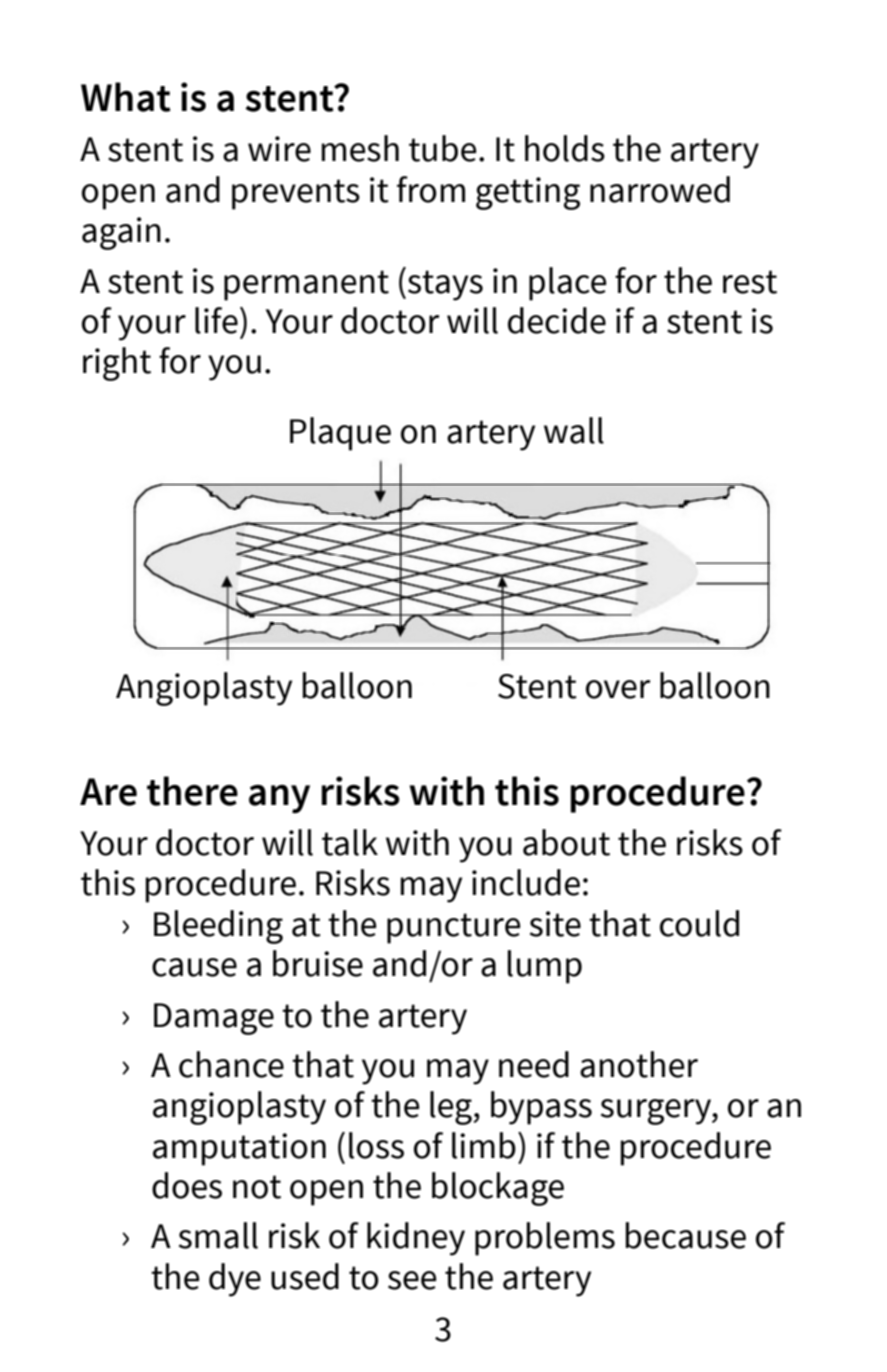 Image resolution: width=887 pixels, height=1372 pixels. What do you see at coordinates (442, 148) in the screenshot?
I see `tube` at bounding box center [442, 148].
